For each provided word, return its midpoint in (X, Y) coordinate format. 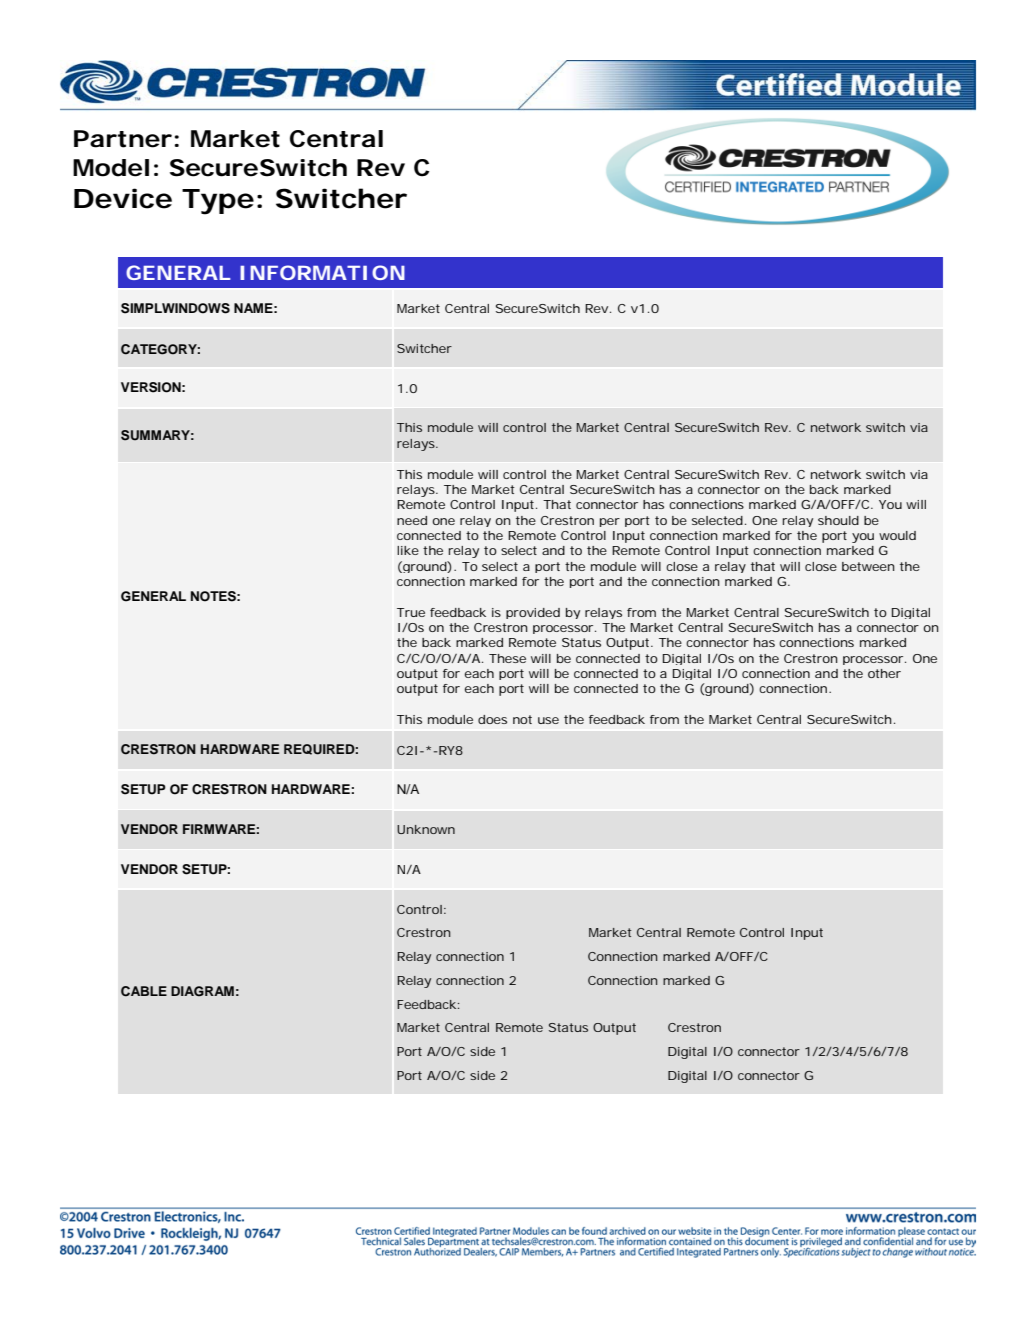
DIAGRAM (202, 991)
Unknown (426, 829)
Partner (123, 139)
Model (111, 168)
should (838, 520)
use (548, 720)
